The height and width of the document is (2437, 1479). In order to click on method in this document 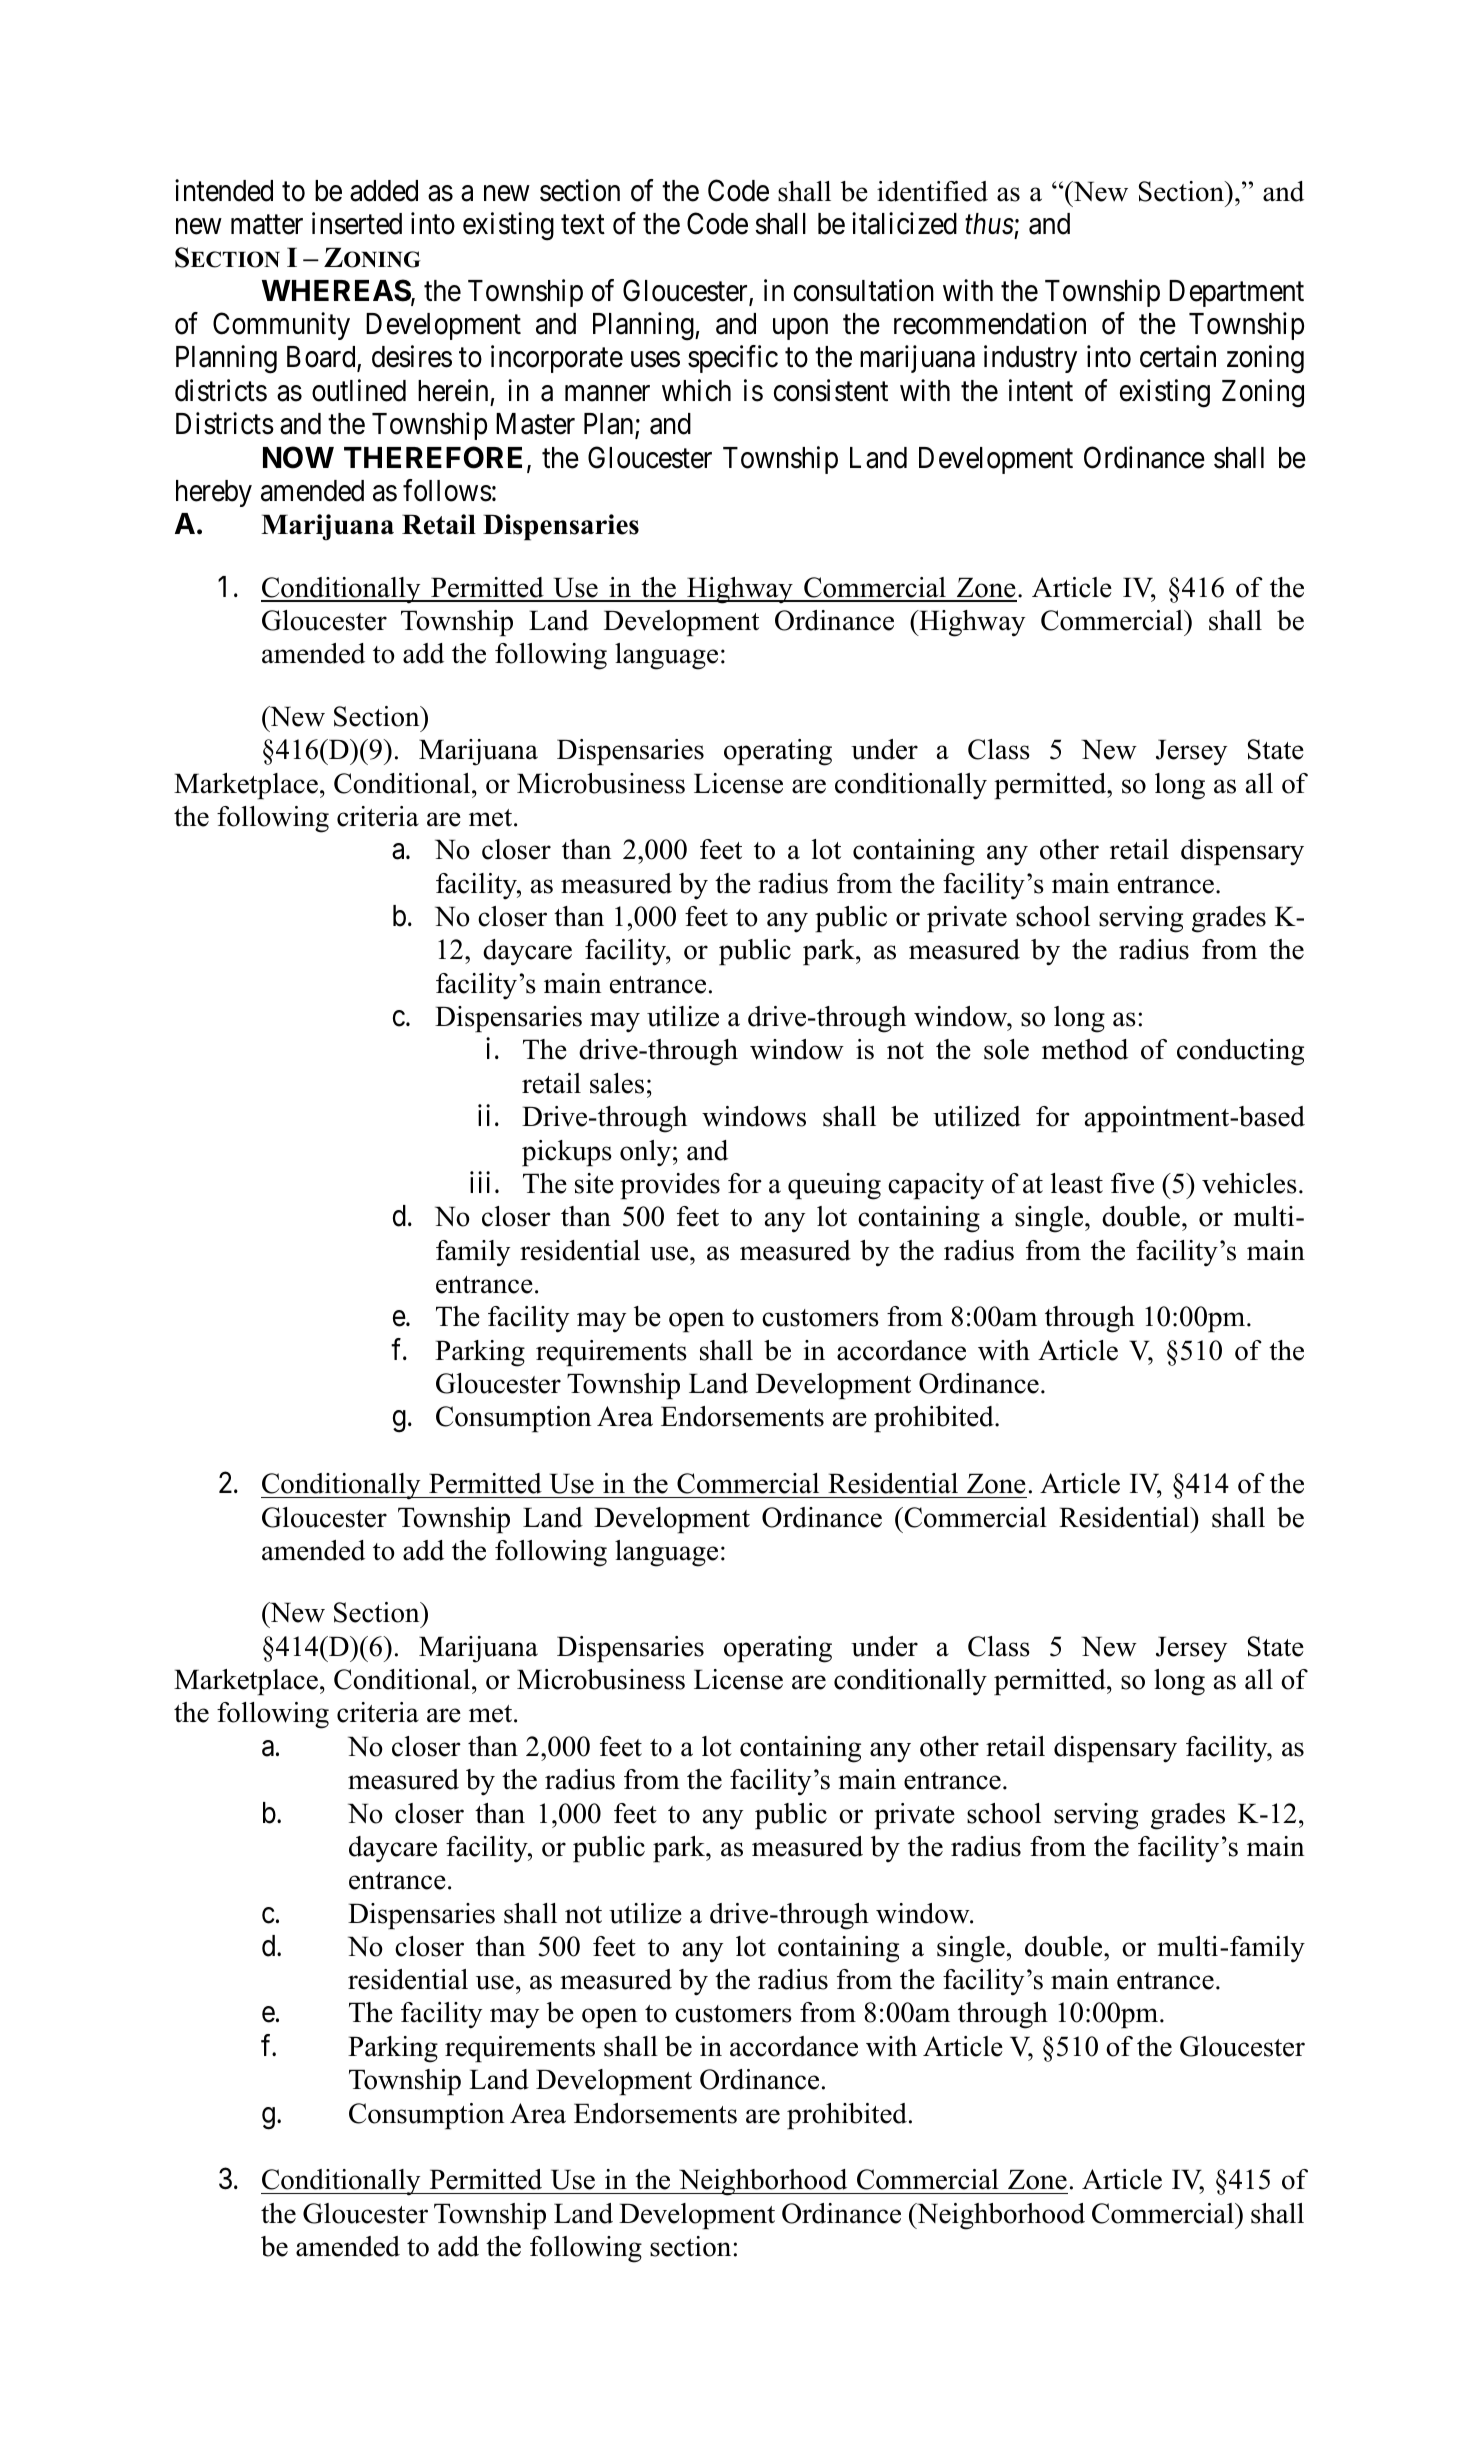, I will do `click(1085, 1049)`.
